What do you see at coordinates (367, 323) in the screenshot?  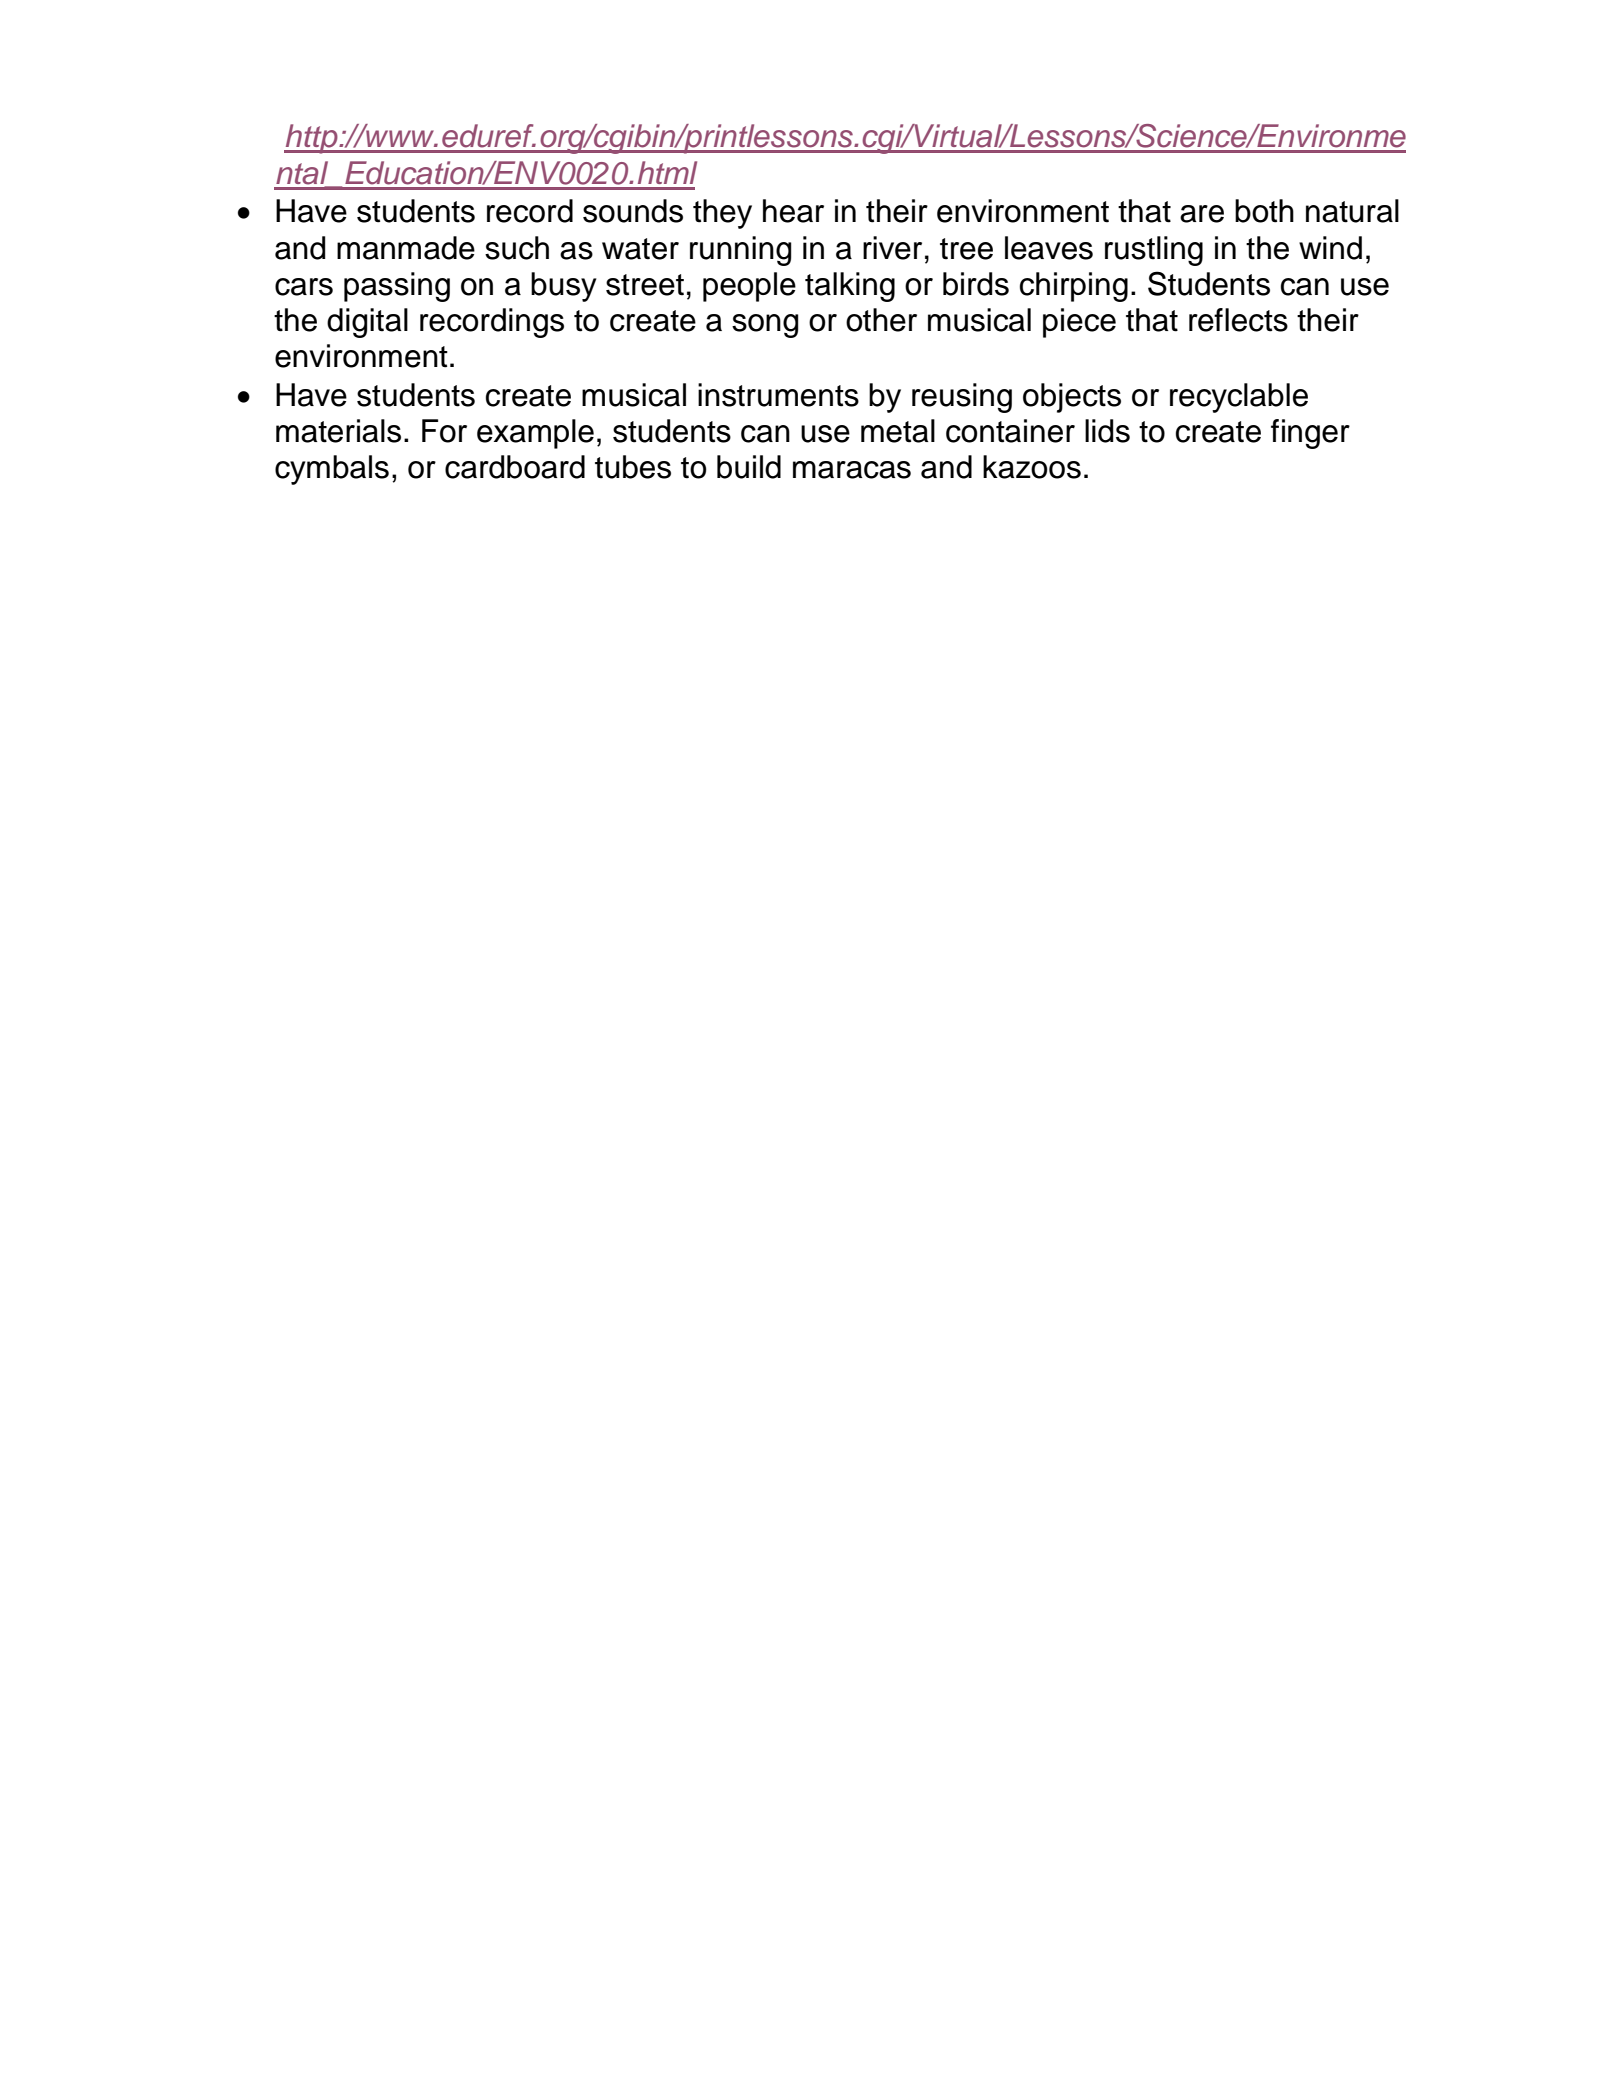 I see `digital` at bounding box center [367, 323].
